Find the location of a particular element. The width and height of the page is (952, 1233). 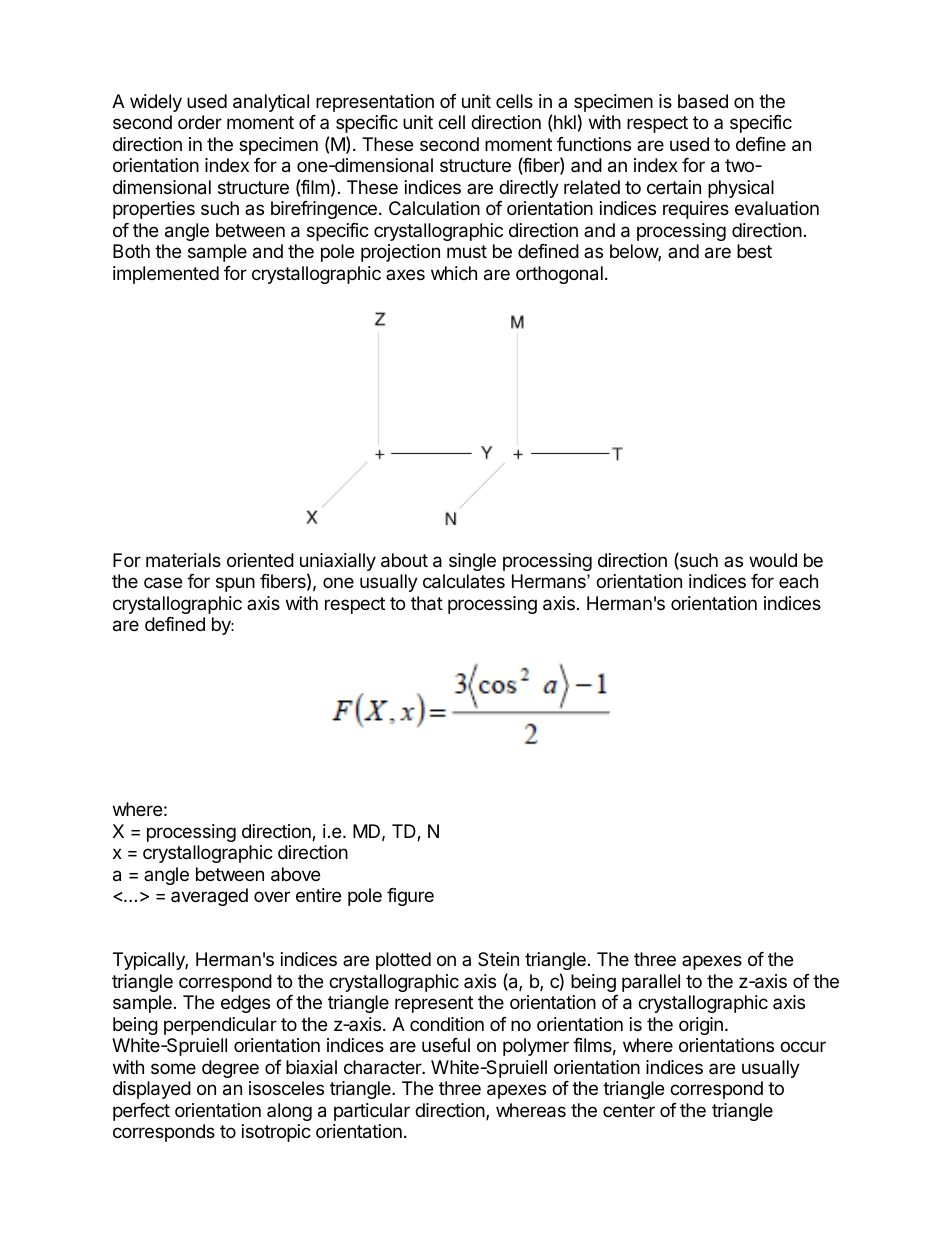

parallel is located at coordinates (651, 983).
